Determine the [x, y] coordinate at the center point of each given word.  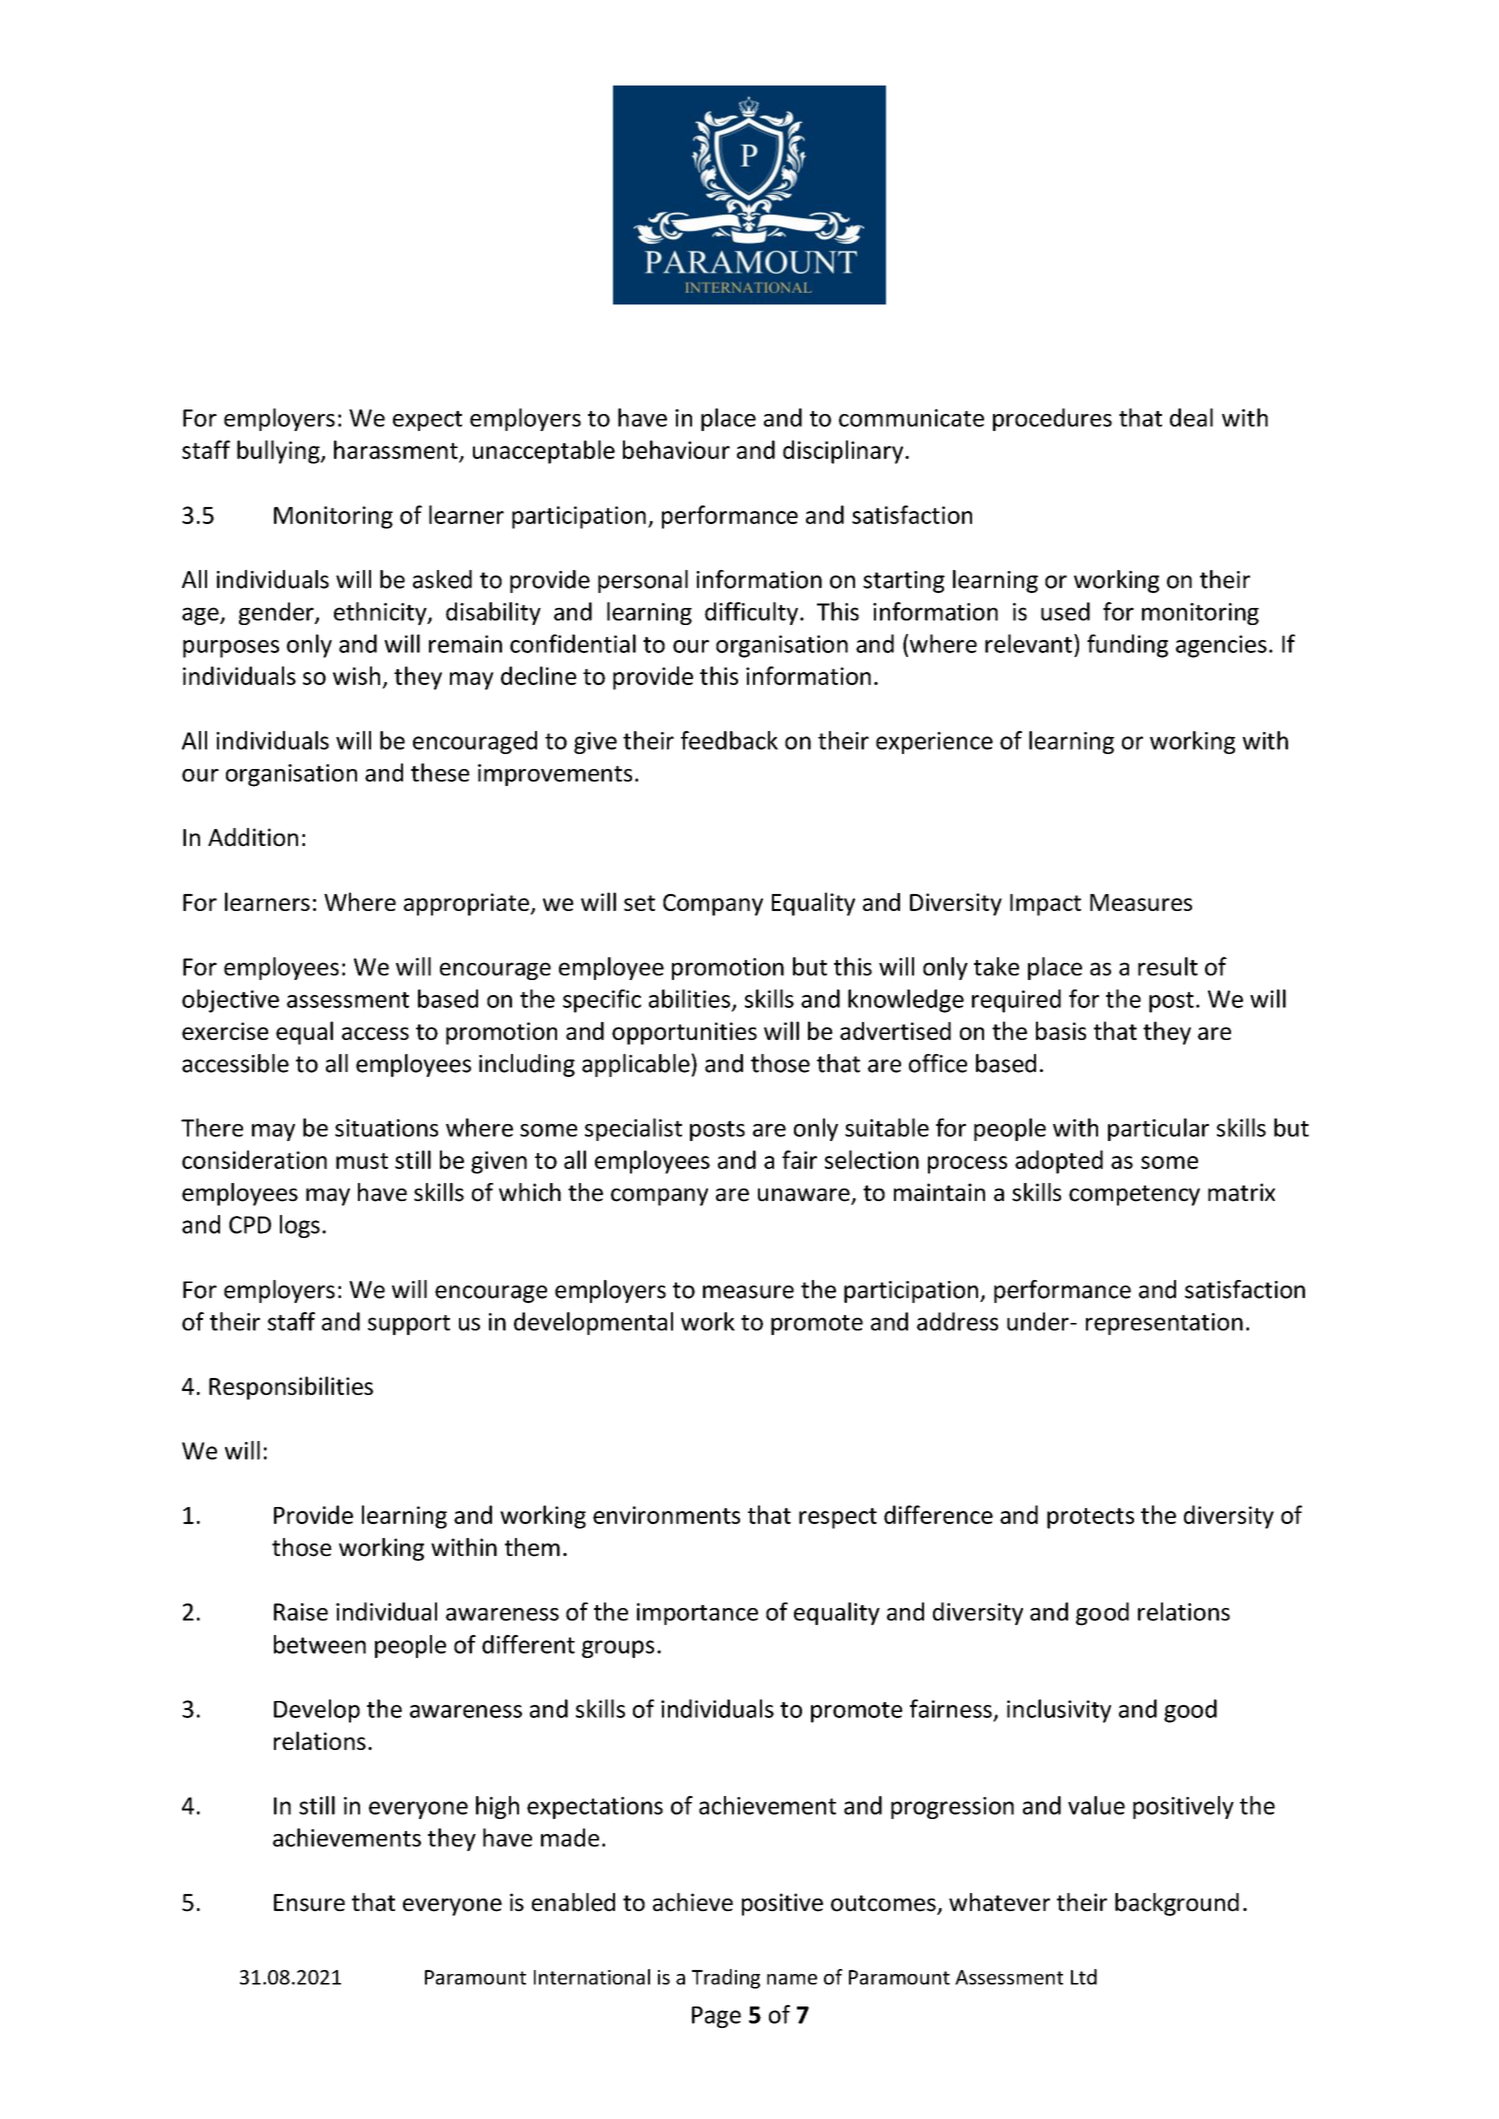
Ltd [1084, 1977]
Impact [1045, 905]
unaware [805, 1196]
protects [1090, 1518]
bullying [279, 452]
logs [300, 1226]
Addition [253, 837]
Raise [301, 1612]
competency [1134, 1195]
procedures [1052, 419]
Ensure [309, 1903]
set [639, 903]
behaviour [676, 449]
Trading [726, 1979]
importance [697, 1614]
